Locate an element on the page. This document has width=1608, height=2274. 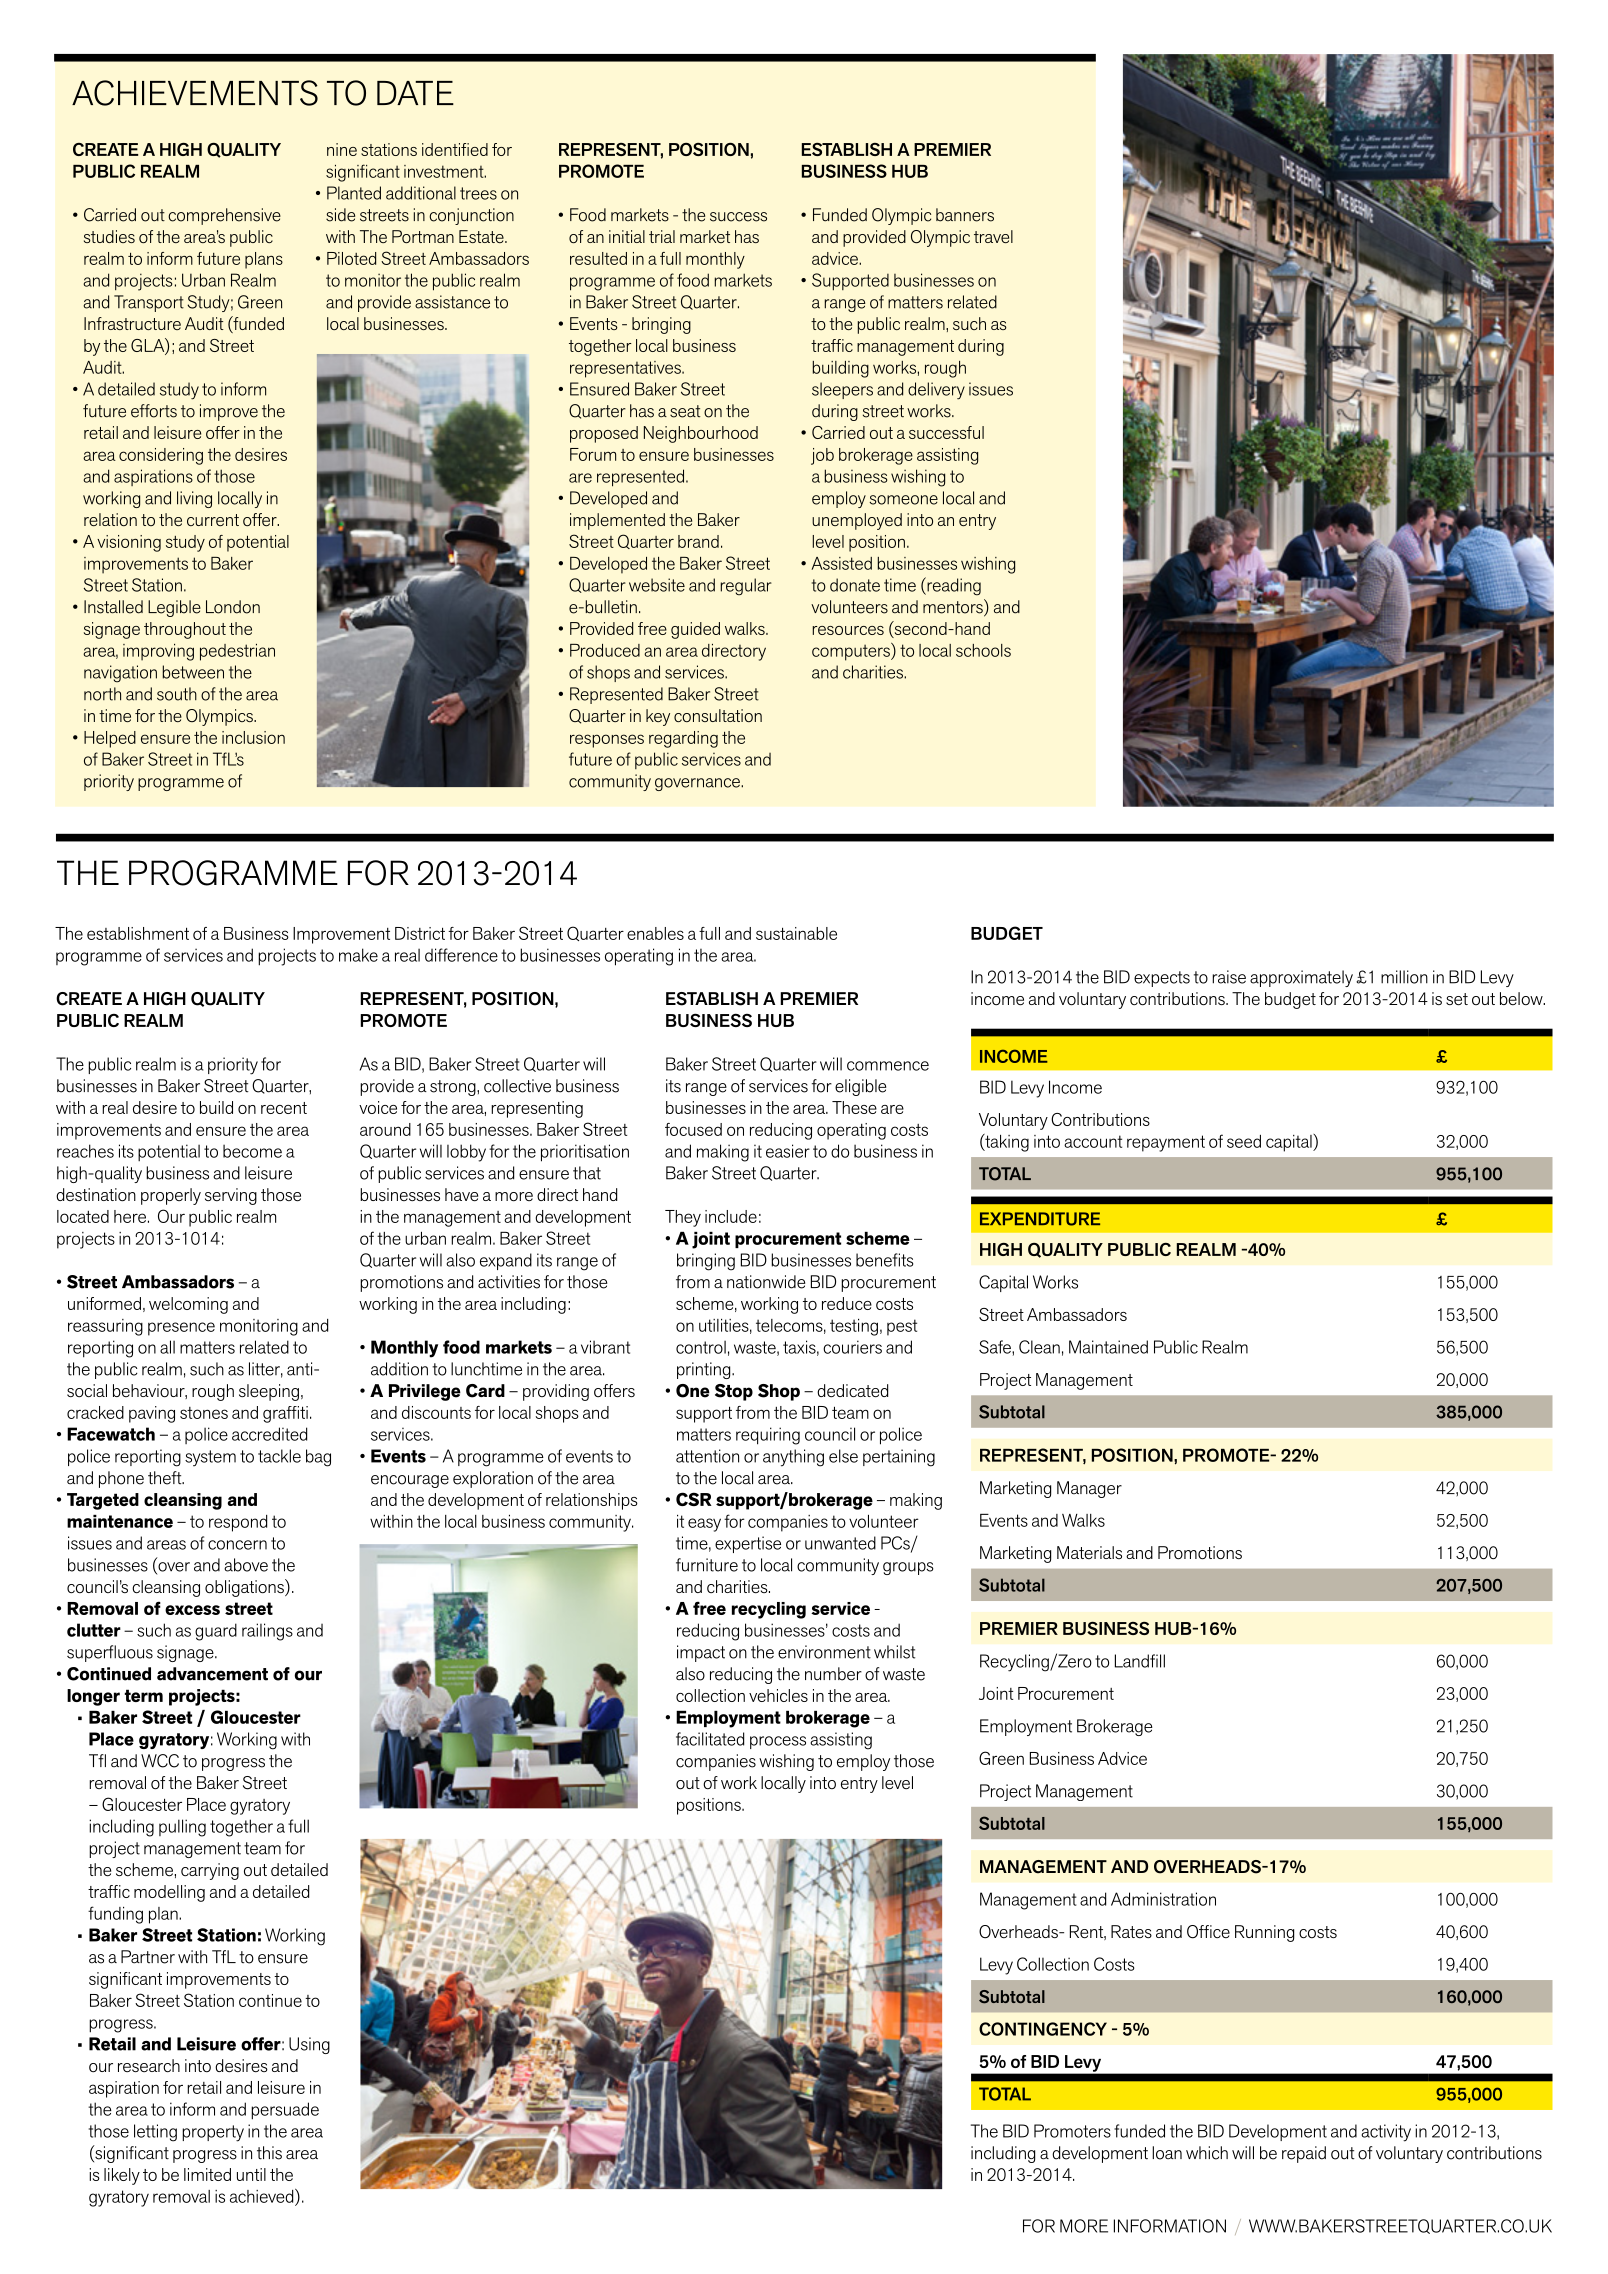
schools is located at coordinates (983, 650).
